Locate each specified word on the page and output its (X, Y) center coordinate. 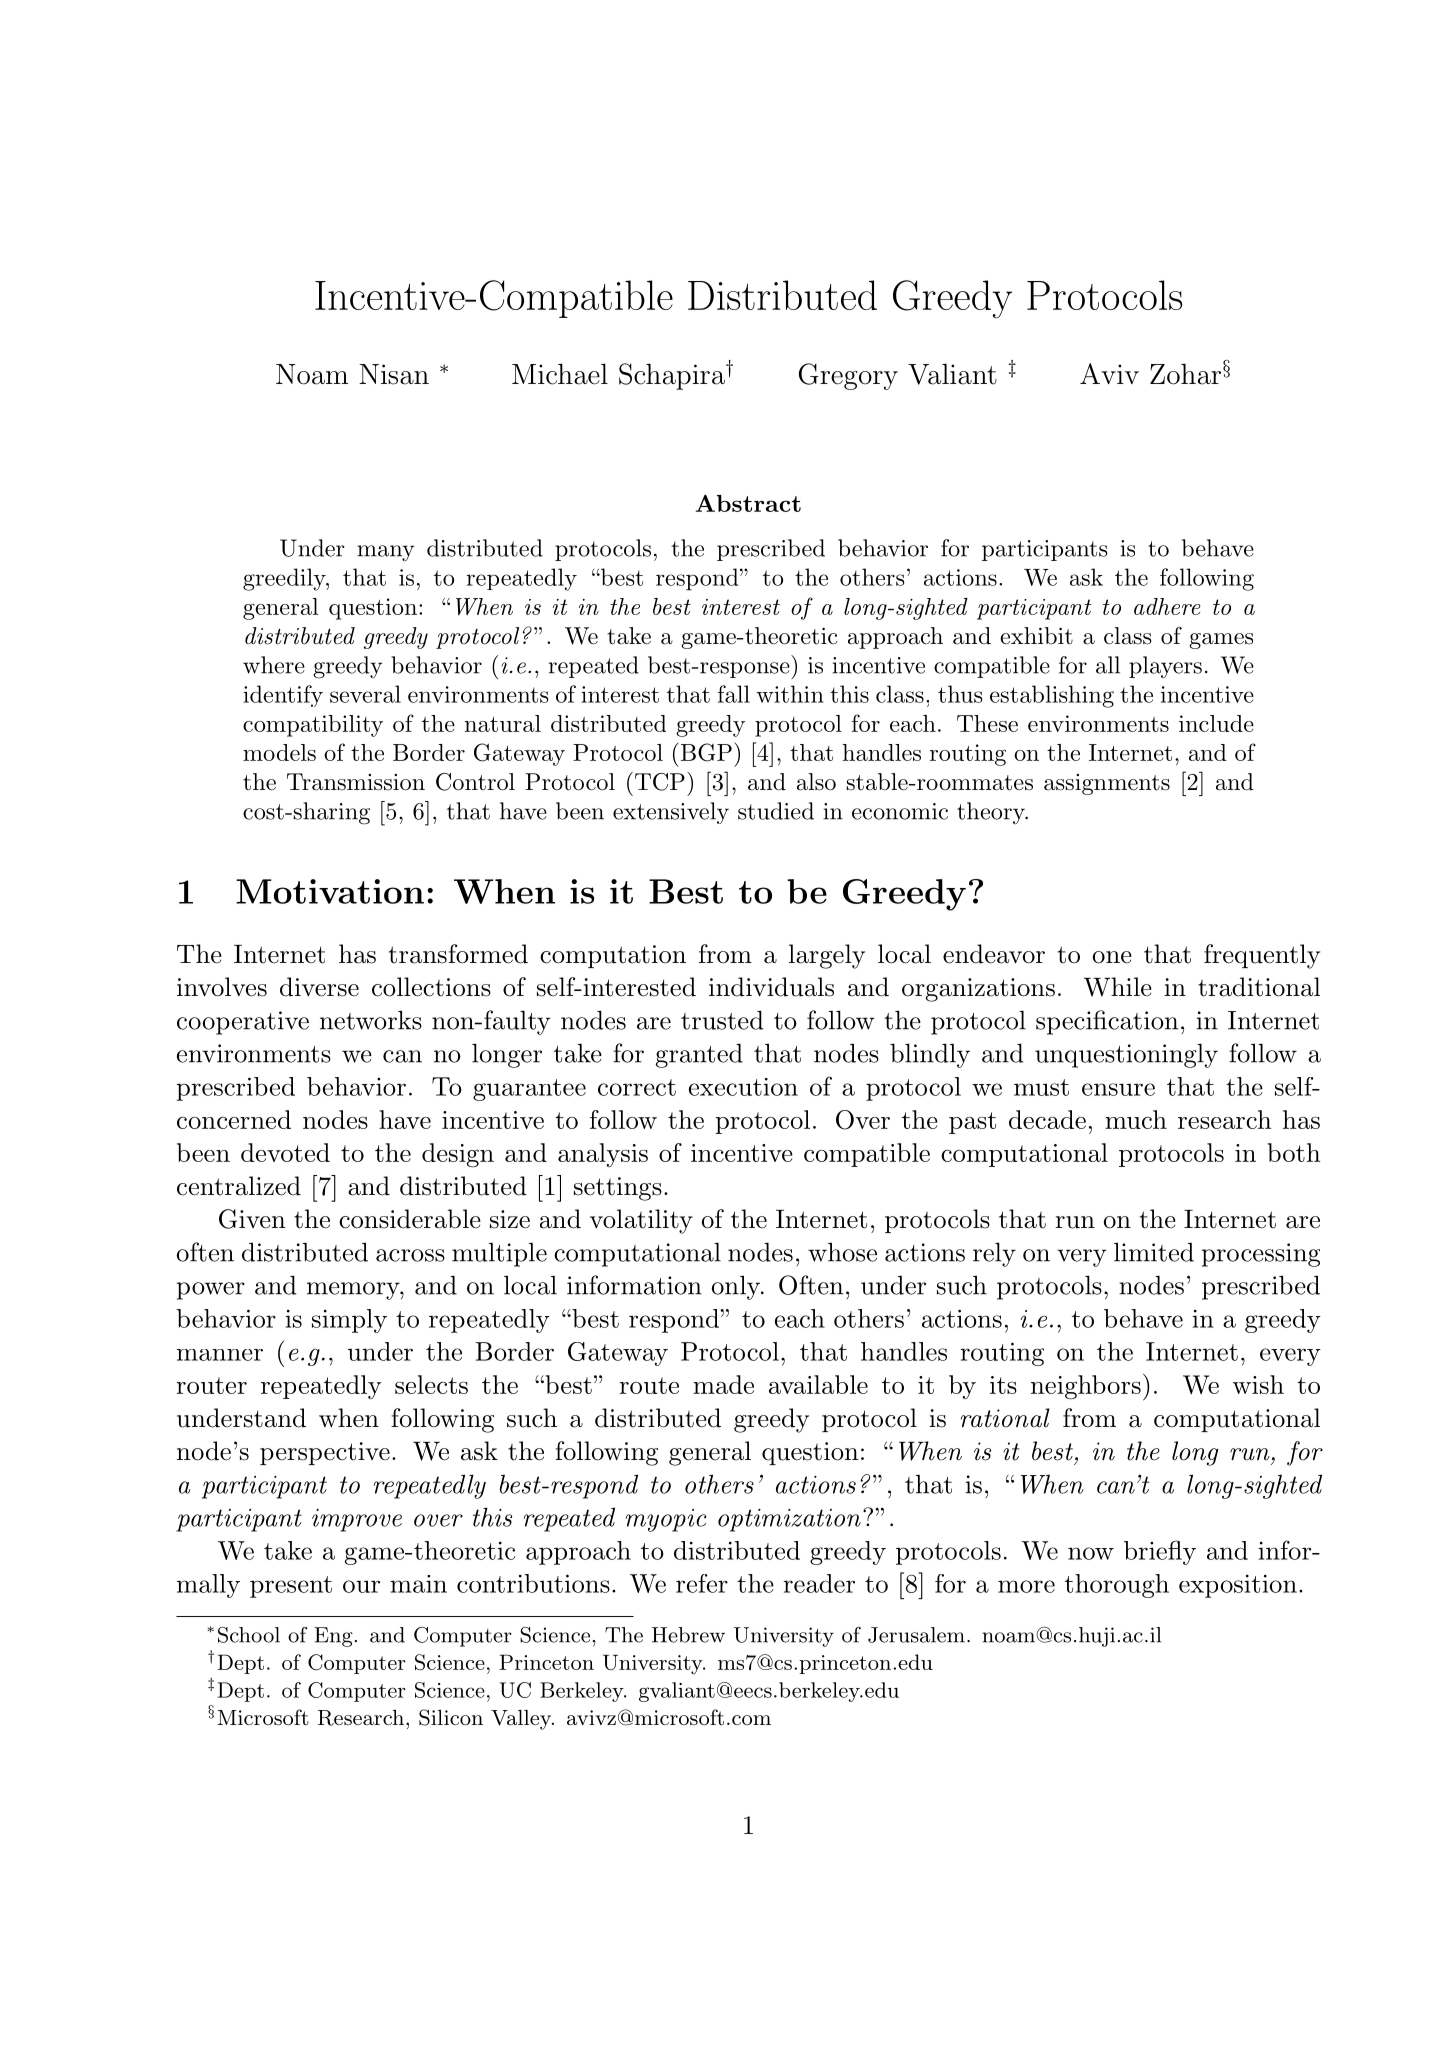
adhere (1167, 606)
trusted (722, 1020)
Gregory (848, 376)
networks (371, 1020)
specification (1107, 1022)
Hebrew (688, 1635)
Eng (333, 1637)
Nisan (394, 374)
